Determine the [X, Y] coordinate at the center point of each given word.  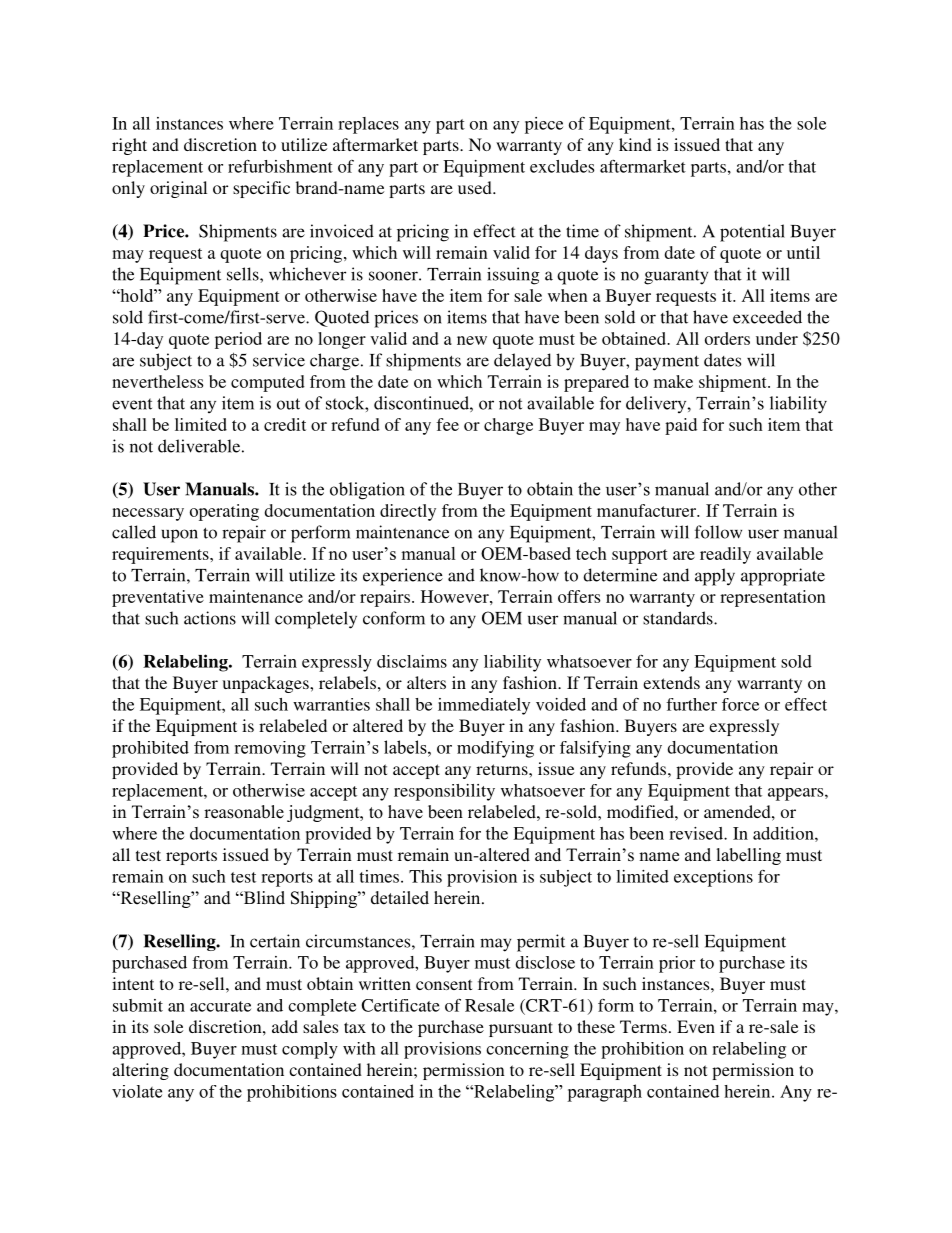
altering [140, 1071]
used [476, 187]
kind [635, 144]
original [178, 189]
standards [679, 618]
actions [210, 618]
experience [403, 577]
